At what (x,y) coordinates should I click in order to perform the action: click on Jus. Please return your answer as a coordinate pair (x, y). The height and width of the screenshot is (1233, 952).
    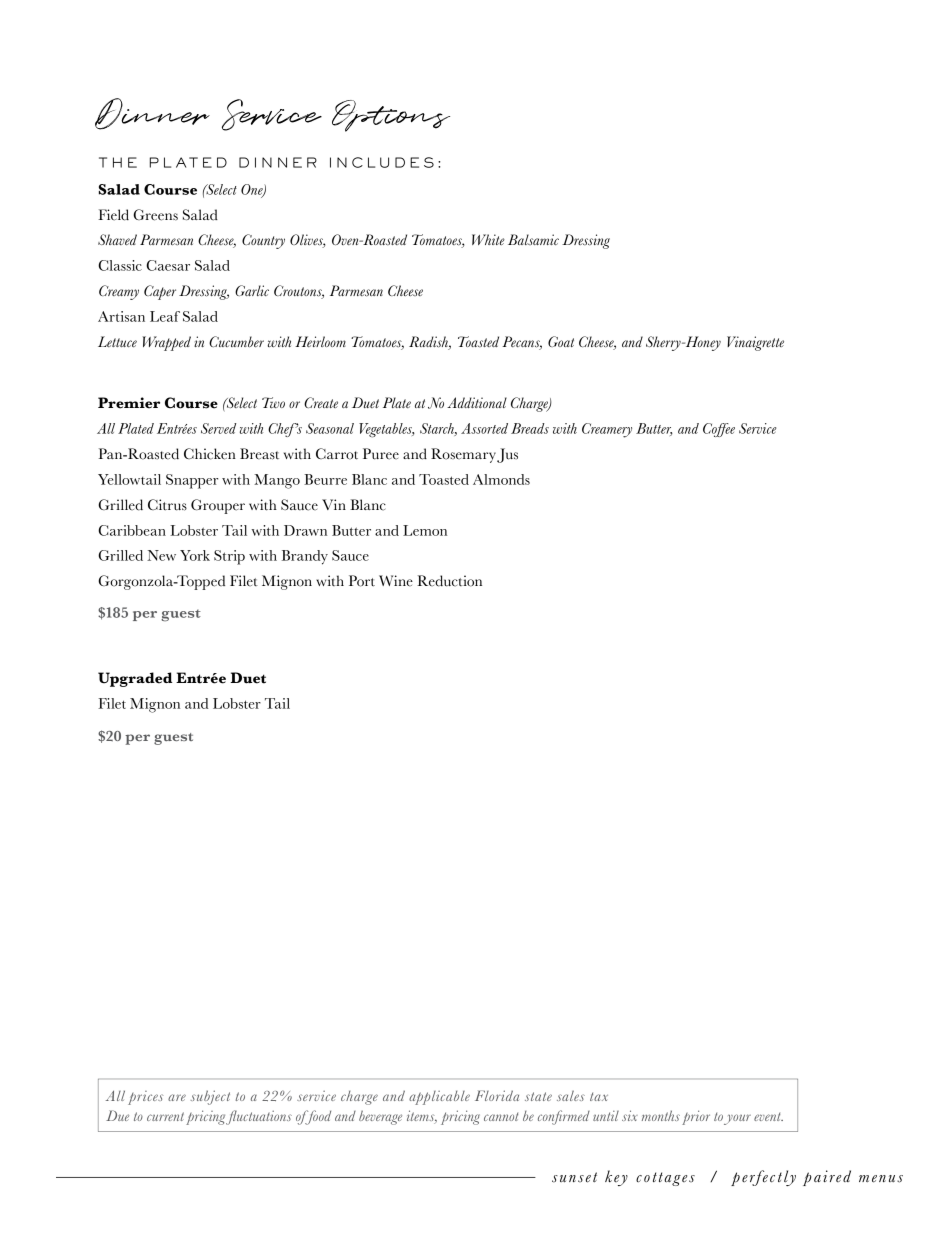
    Looking at the image, I should click on (507, 455).
